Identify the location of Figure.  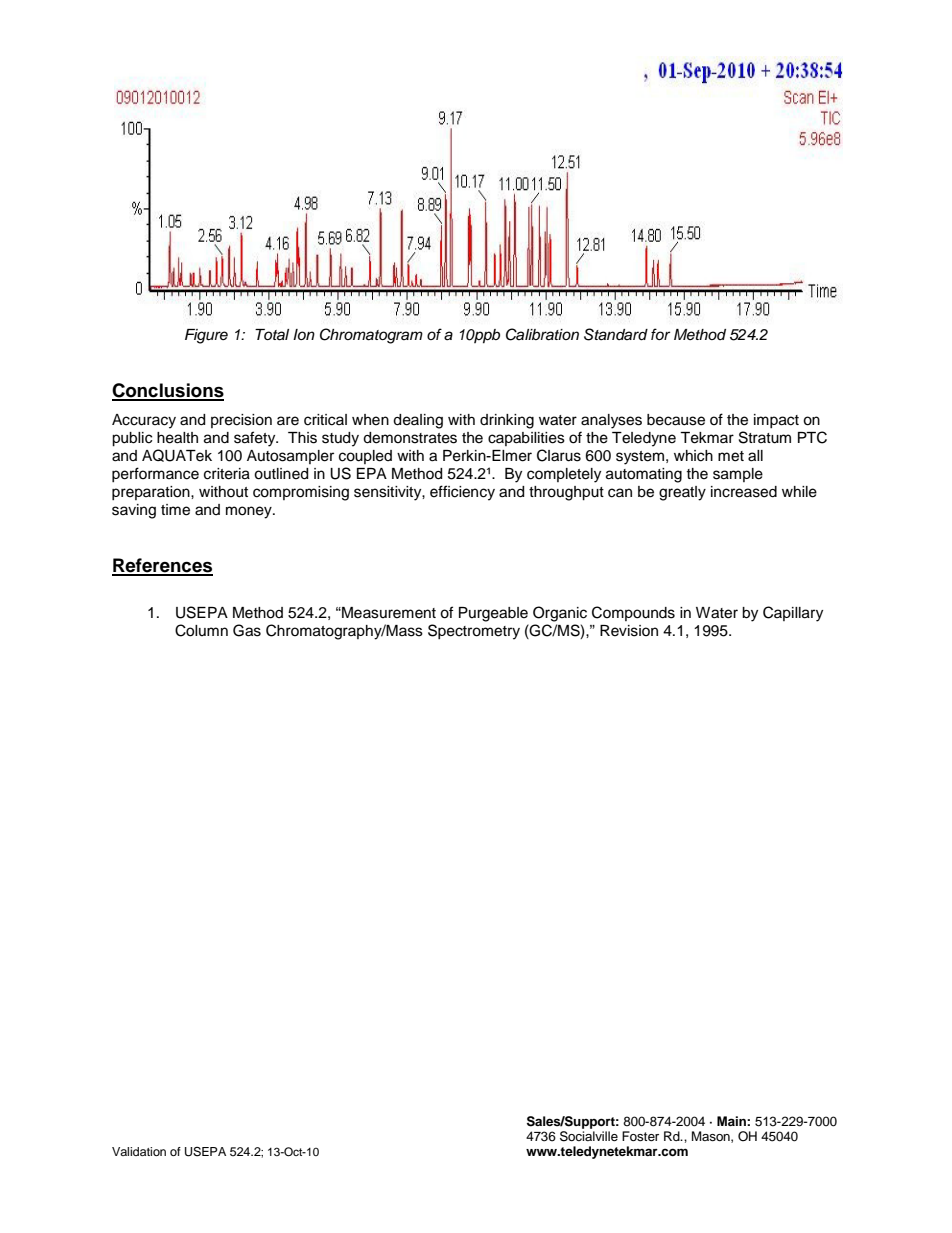
(206, 336).
